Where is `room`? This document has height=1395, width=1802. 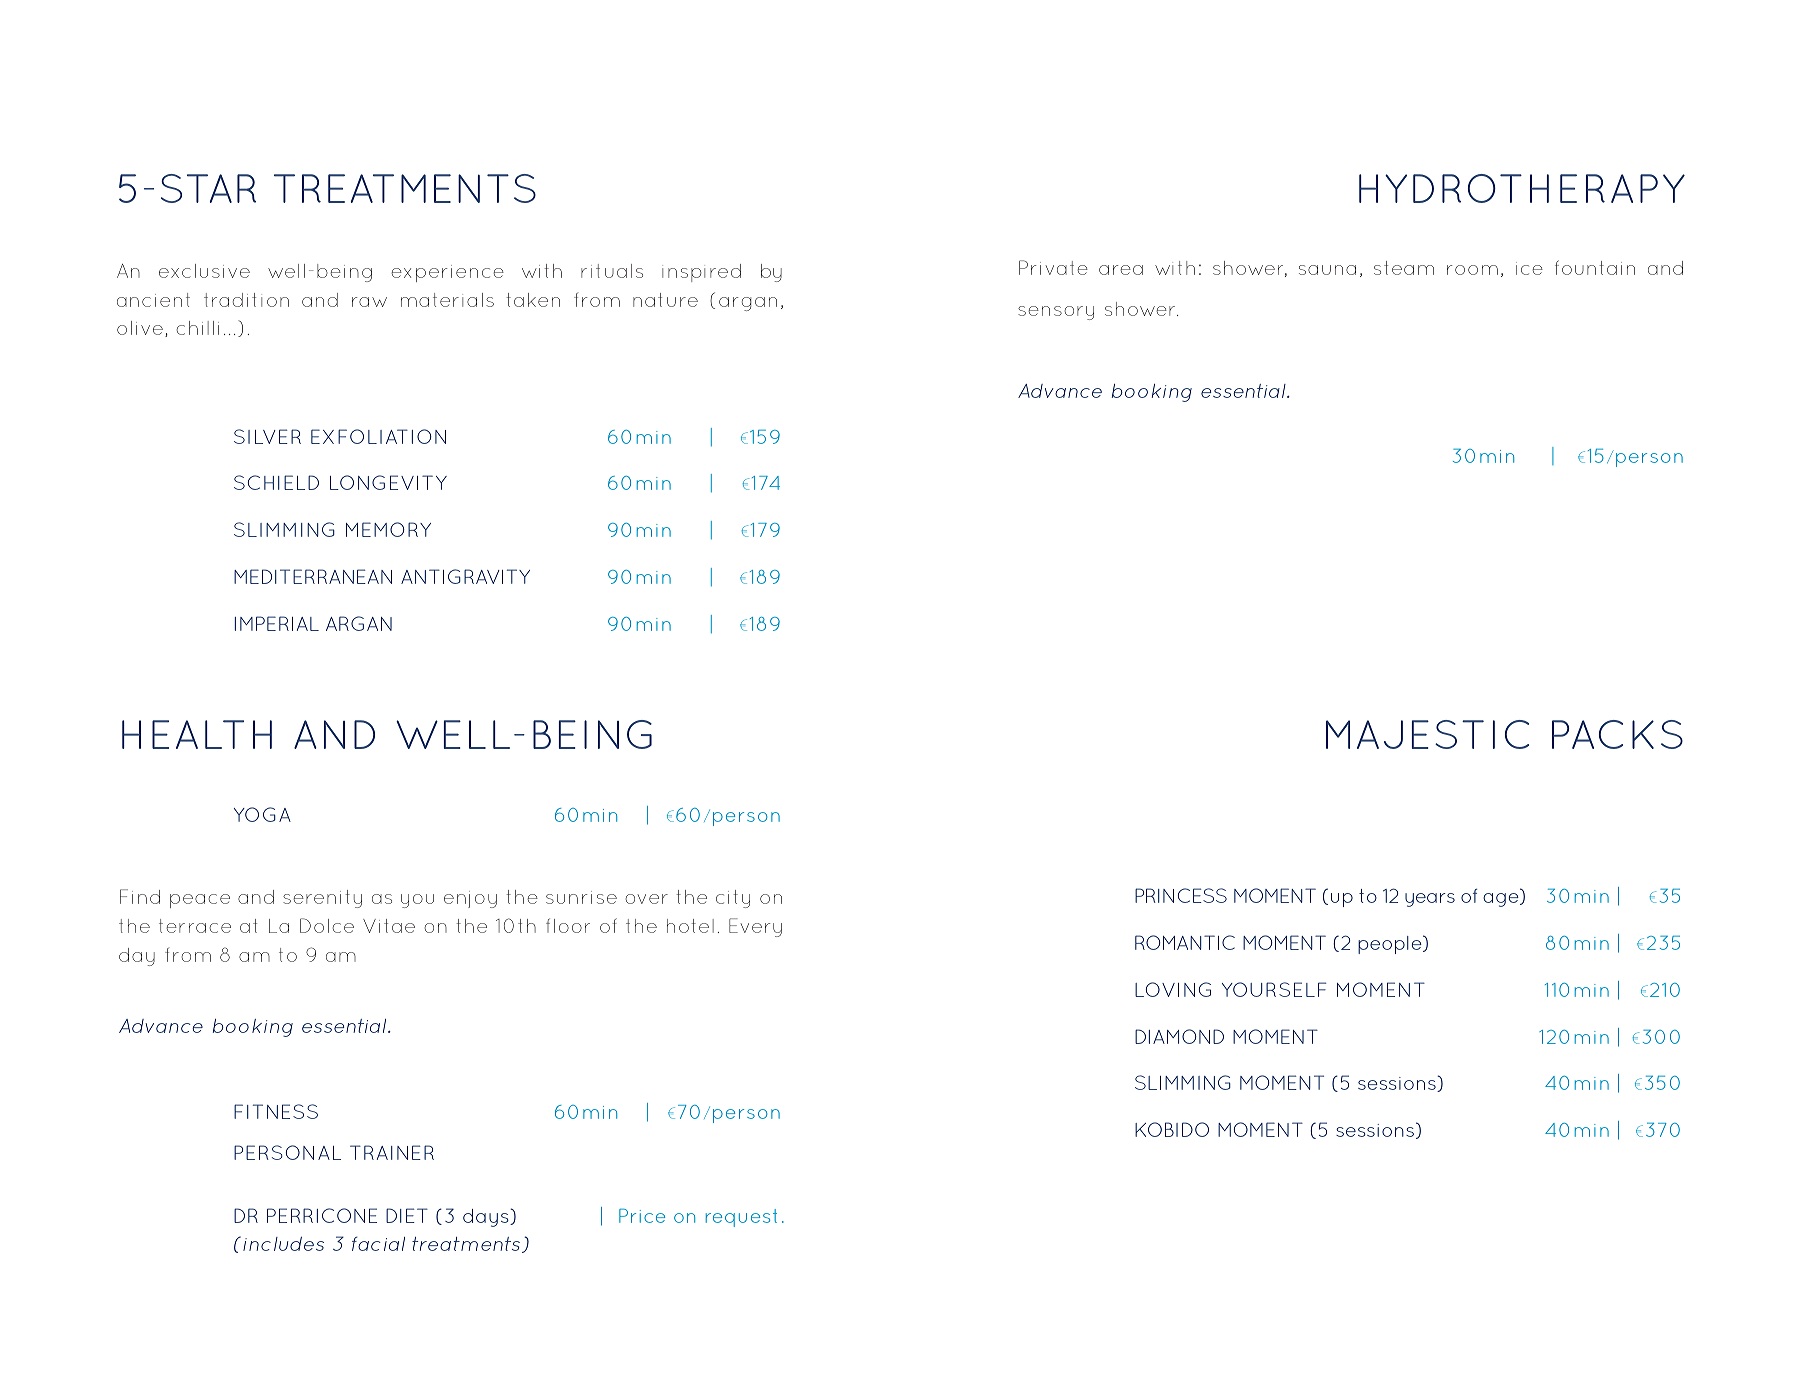
room is located at coordinates (1472, 270).
